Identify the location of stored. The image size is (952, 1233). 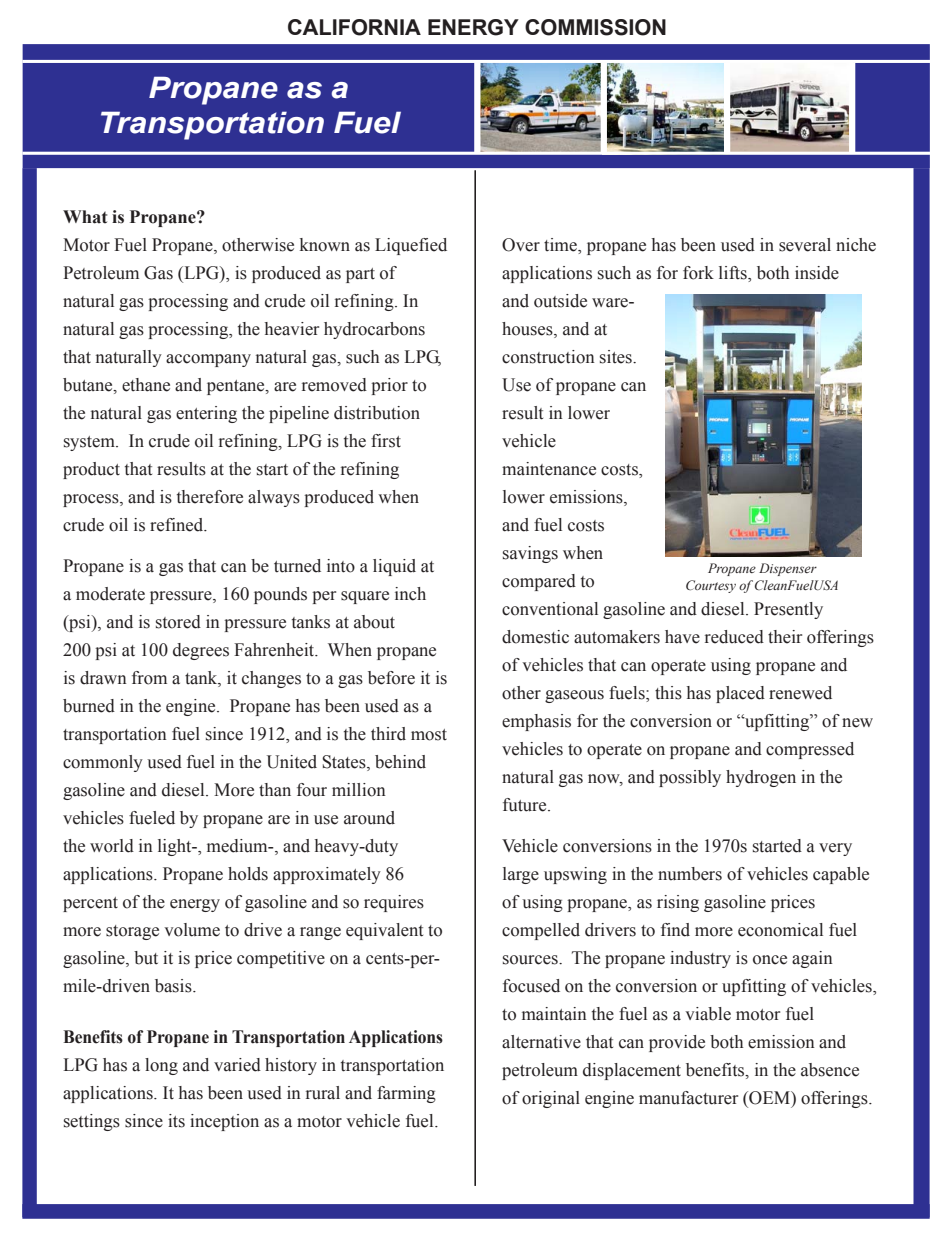
(178, 622).
